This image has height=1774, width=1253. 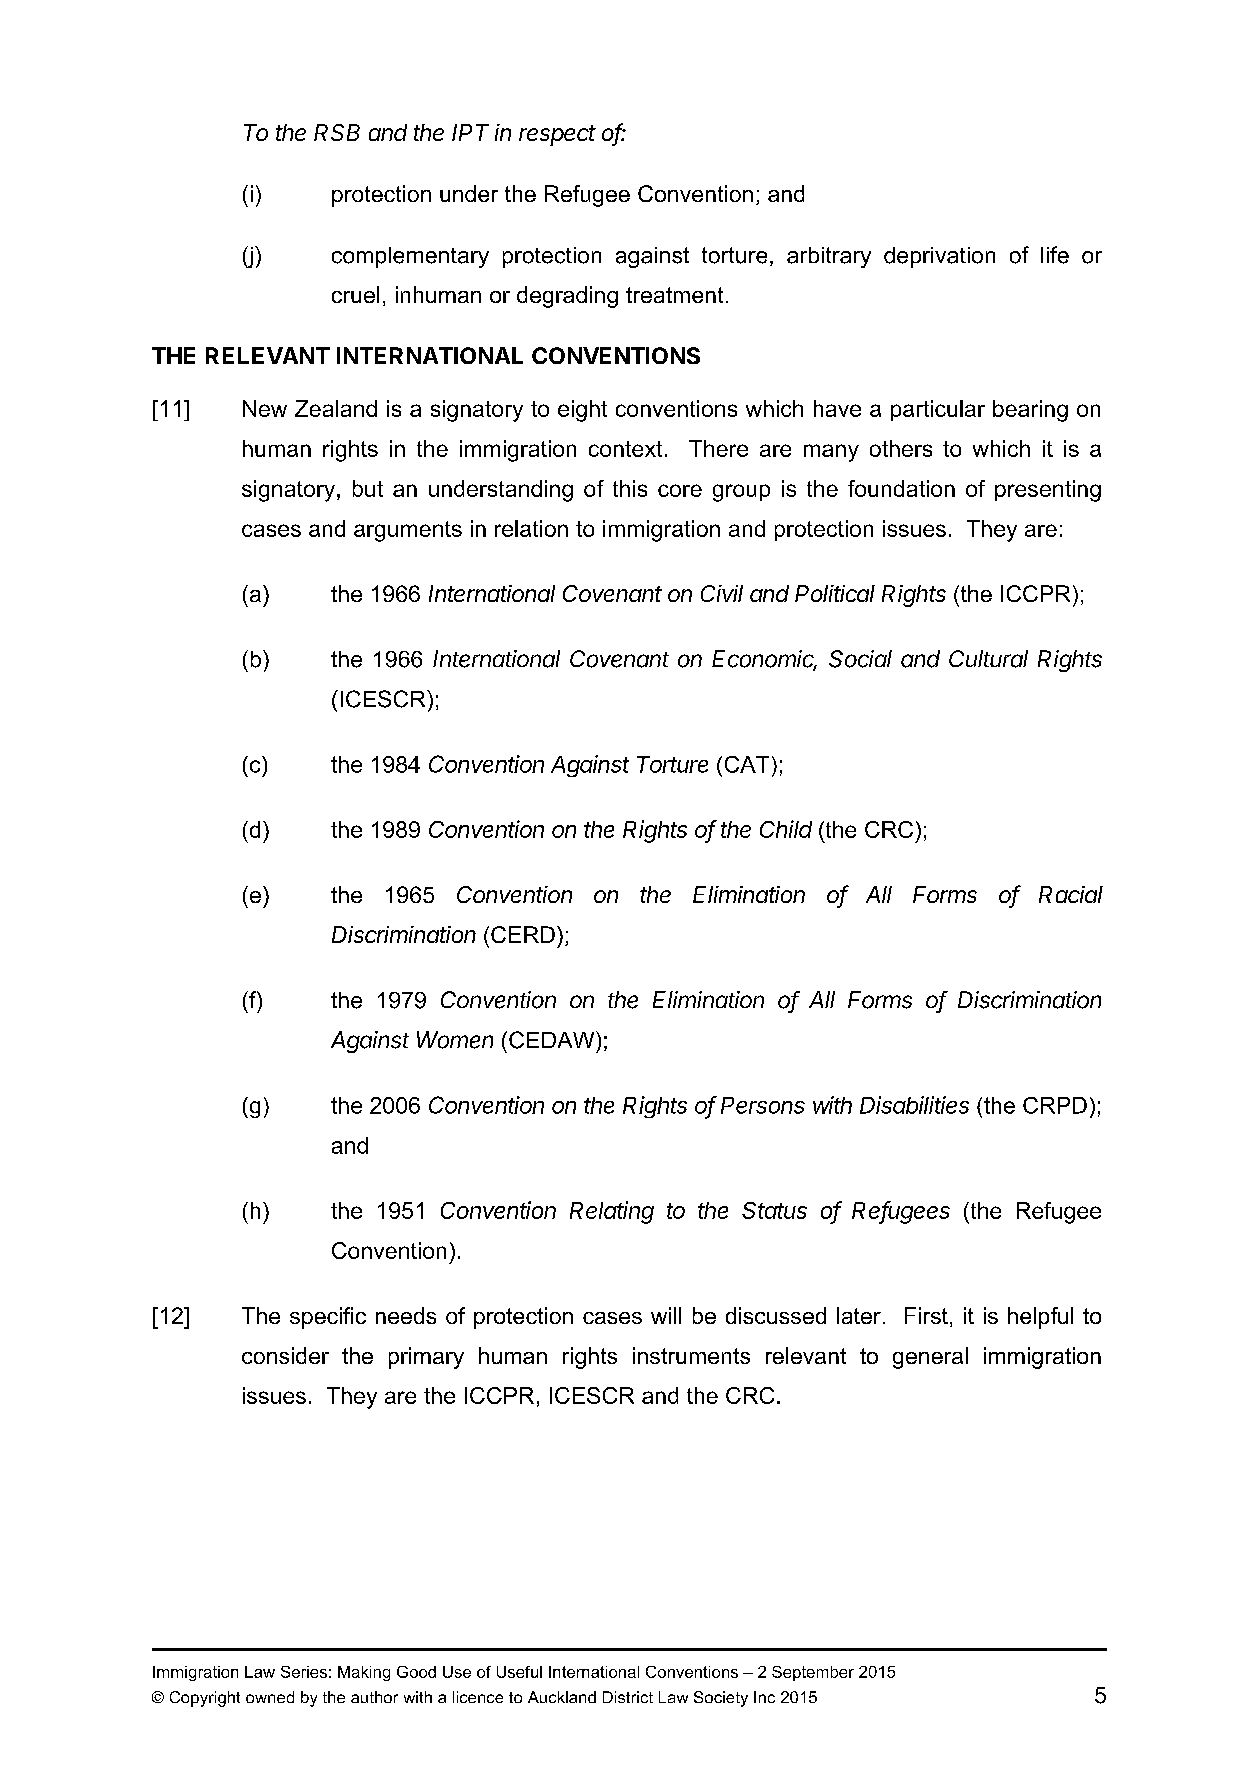 I want to click on Disabilities, so click(x=914, y=1105).
